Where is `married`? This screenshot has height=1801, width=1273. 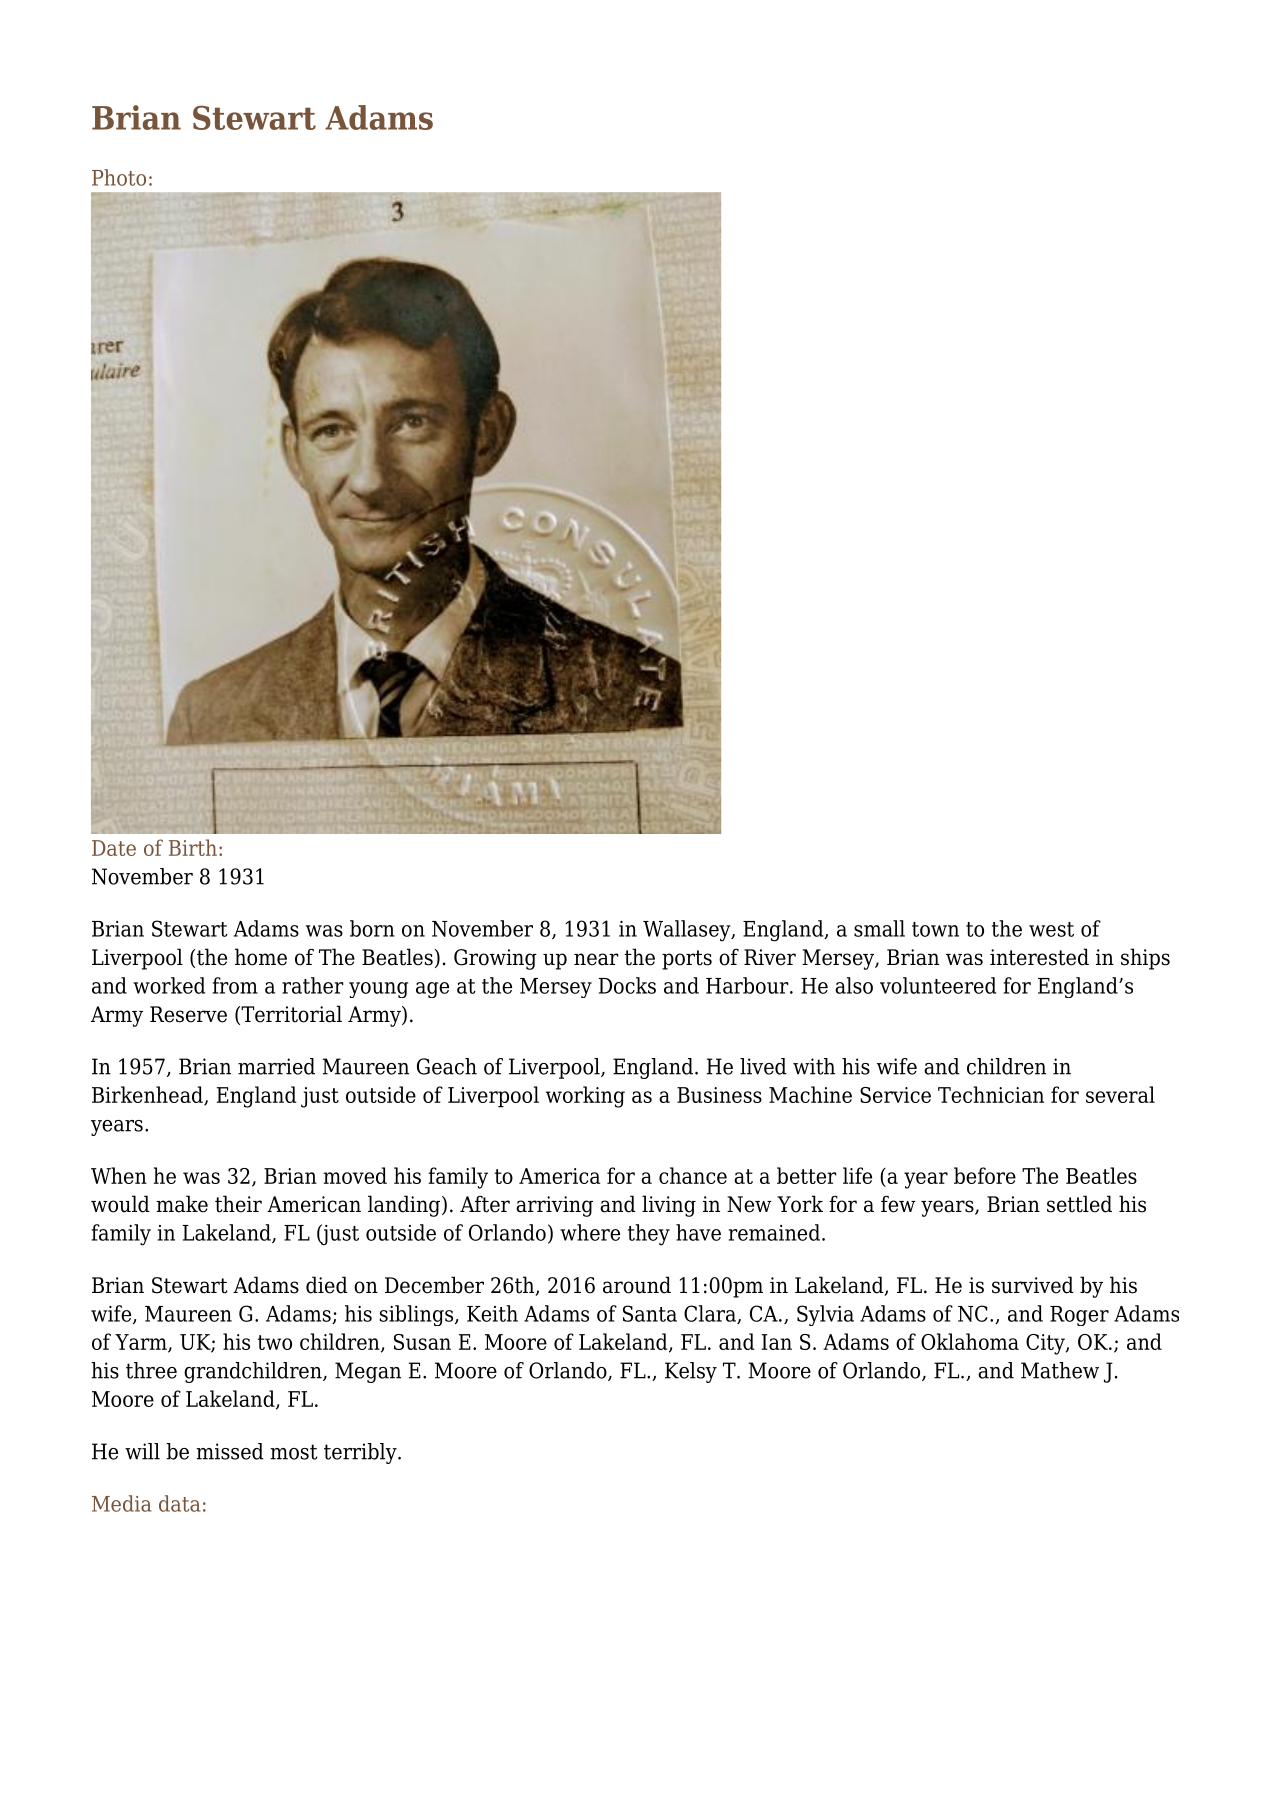
married is located at coordinates (276, 1066).
